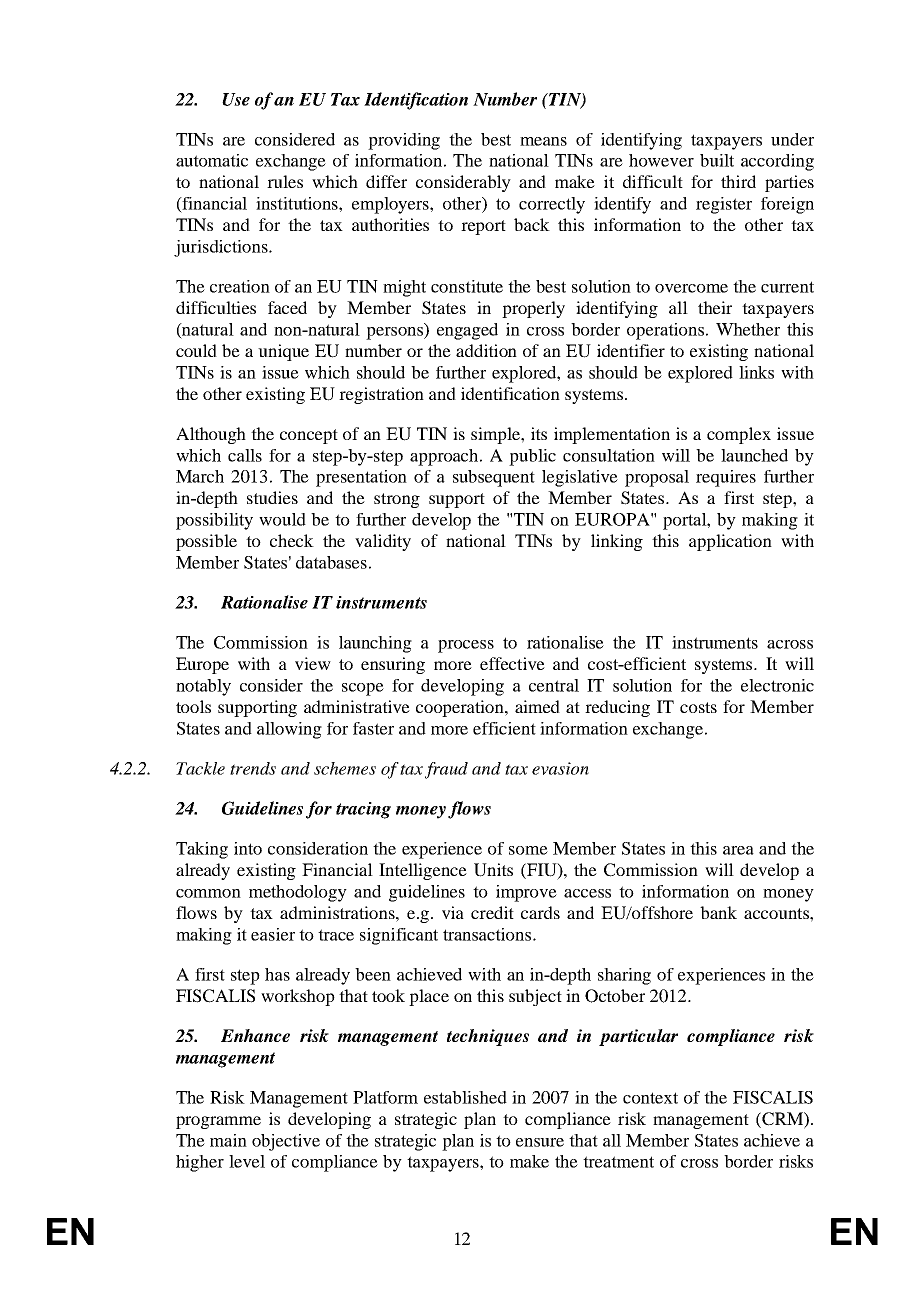  Describe the element at coordinates (446, 770) in the screenshot. I see `fraud` at that location.
